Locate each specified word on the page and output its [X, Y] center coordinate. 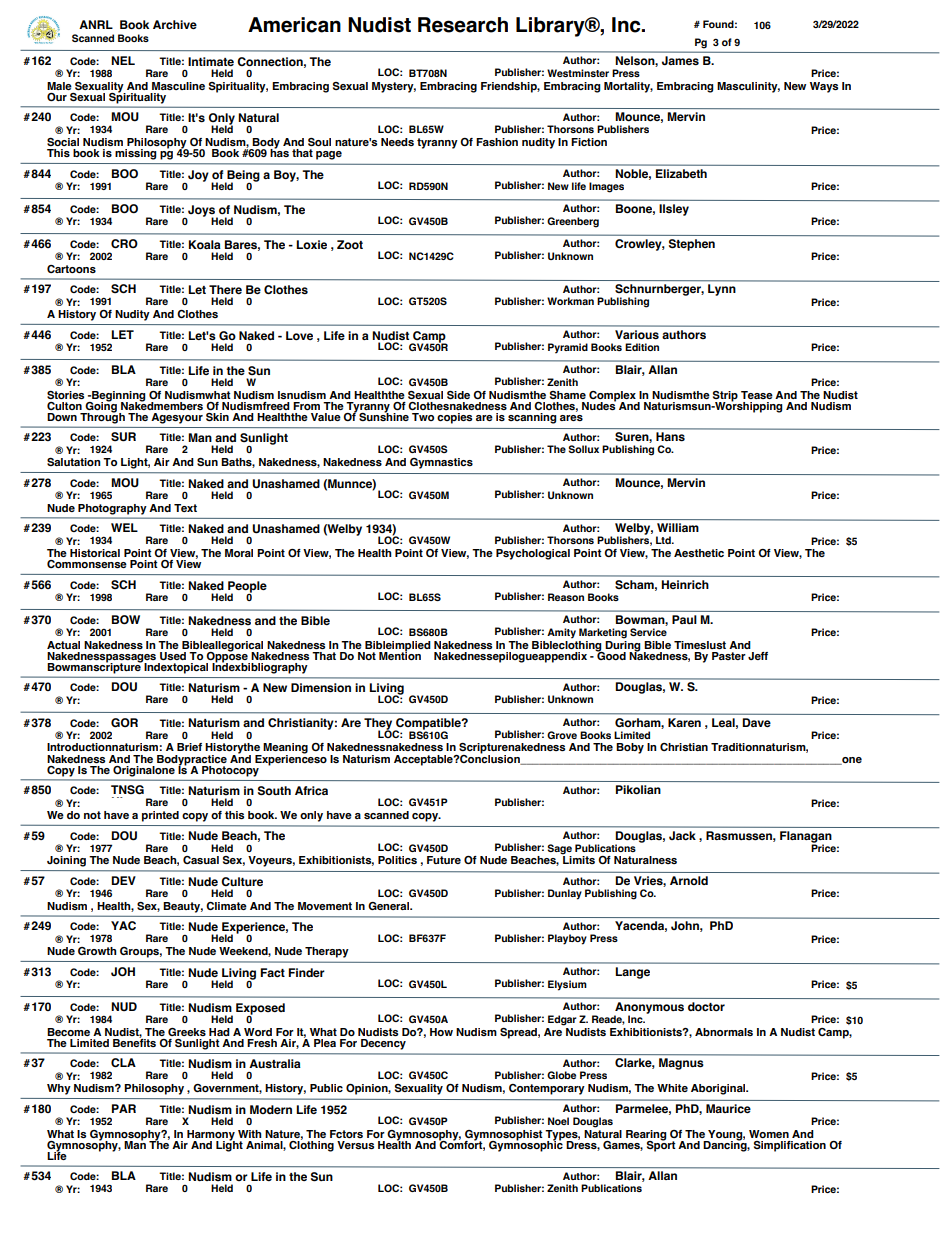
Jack [682, 835]
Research [463, 25]
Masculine [178, 86]
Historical [95, 553]
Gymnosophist [504, 1136]
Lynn [722, 290]
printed [160, 816]
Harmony [211, 1136]
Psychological [533, 554]
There [225, 289]
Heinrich [685, 584]
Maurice [728, 1108]
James [680, 61]
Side [458, 395]
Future [444, 860]
